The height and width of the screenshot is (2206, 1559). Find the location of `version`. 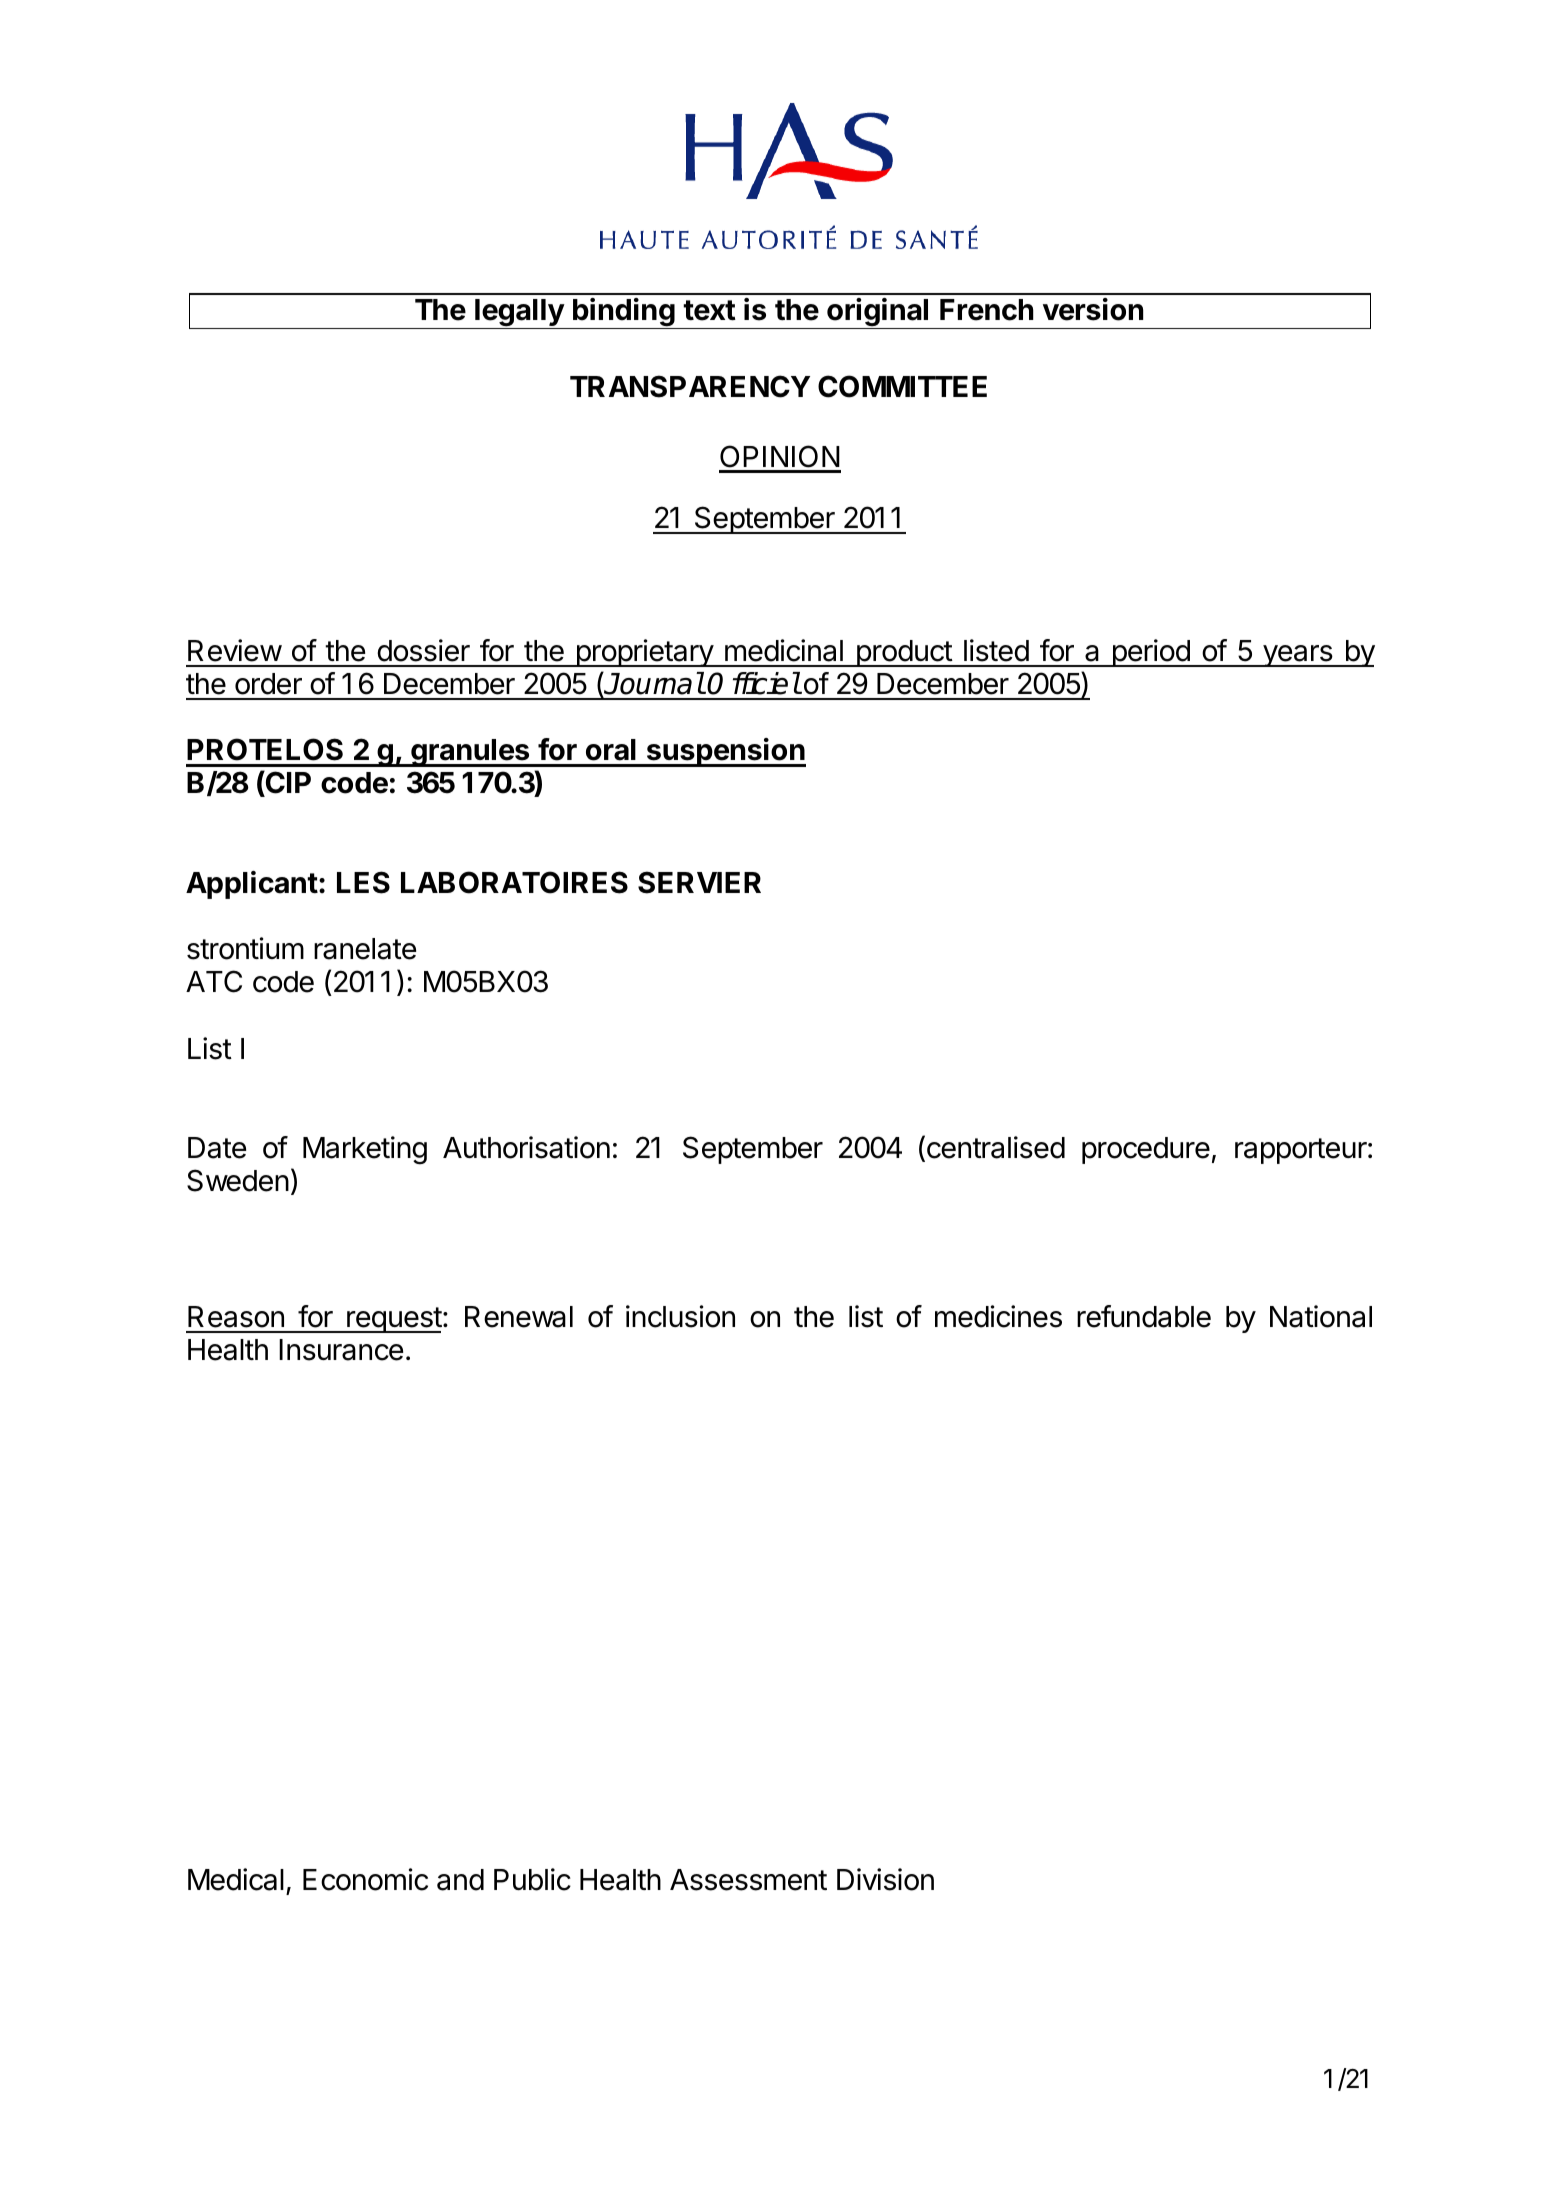

version is located at coordinates (1093, 309).
